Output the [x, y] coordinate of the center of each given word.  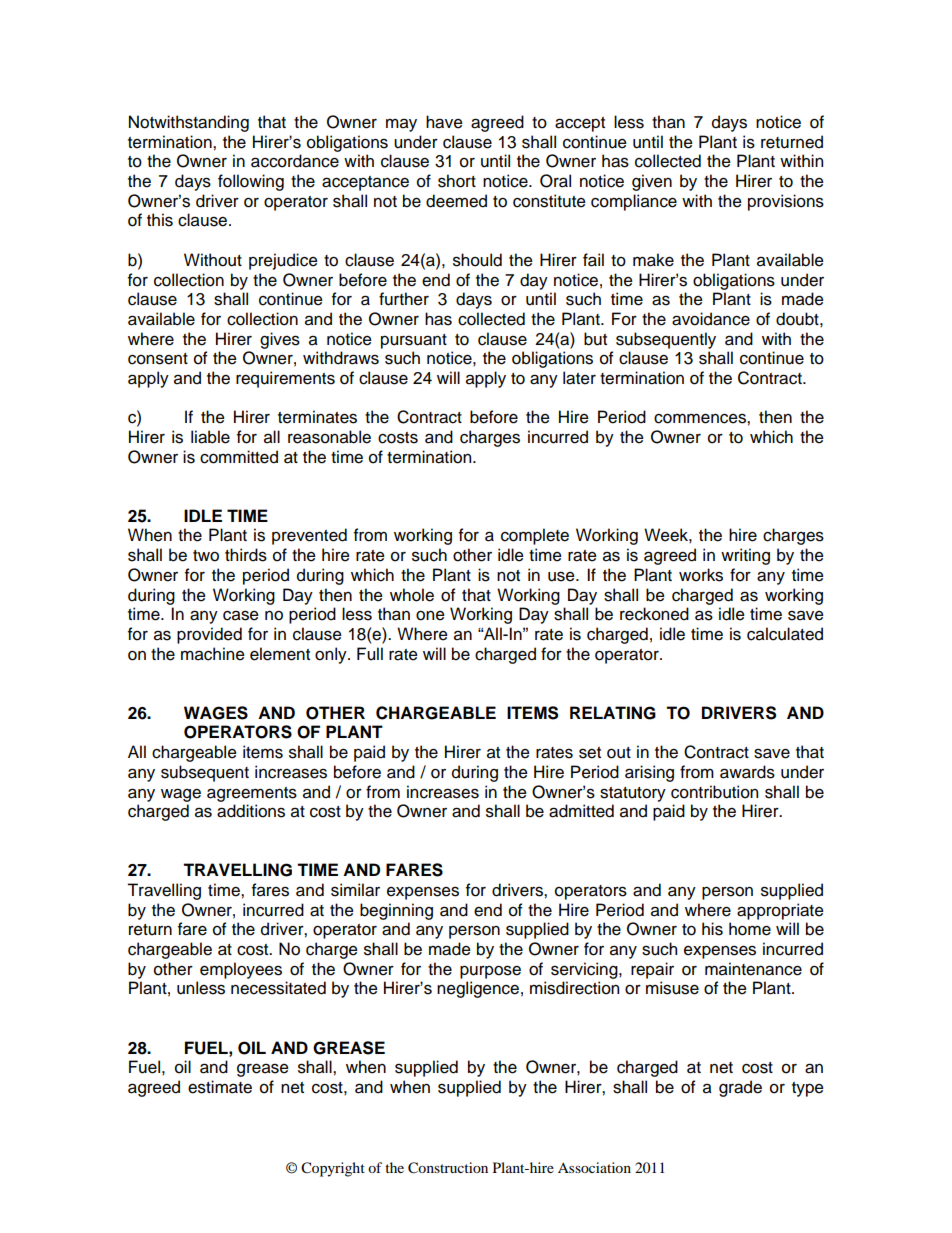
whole [412, 595]
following [251, 182]
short [457, 181]
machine [213, 654]
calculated [785, 634]
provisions [786, 202]
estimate [220, 1087]
